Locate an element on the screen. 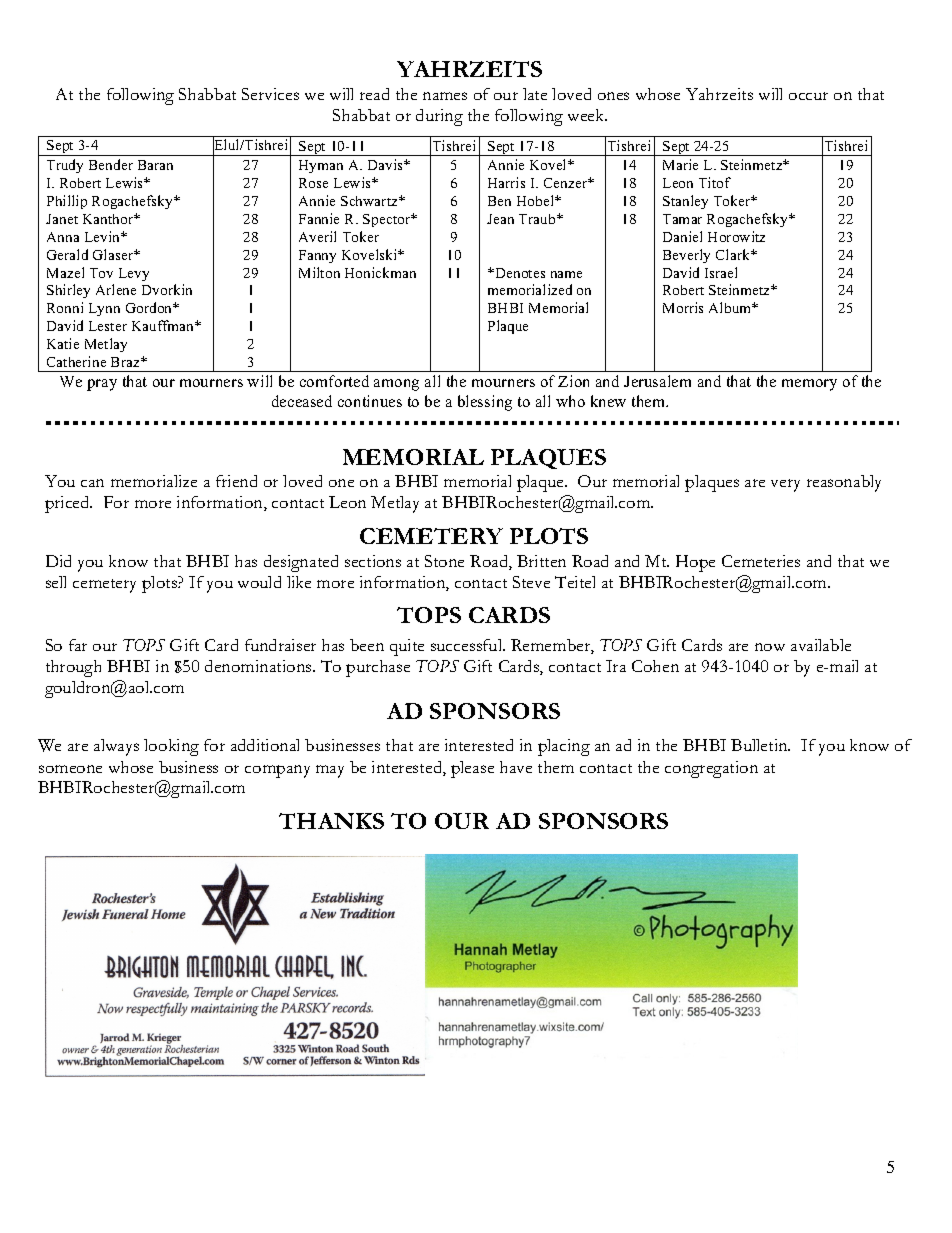 This screenshot has width=952, height=1233. please is located at coordinates (472, 769).
